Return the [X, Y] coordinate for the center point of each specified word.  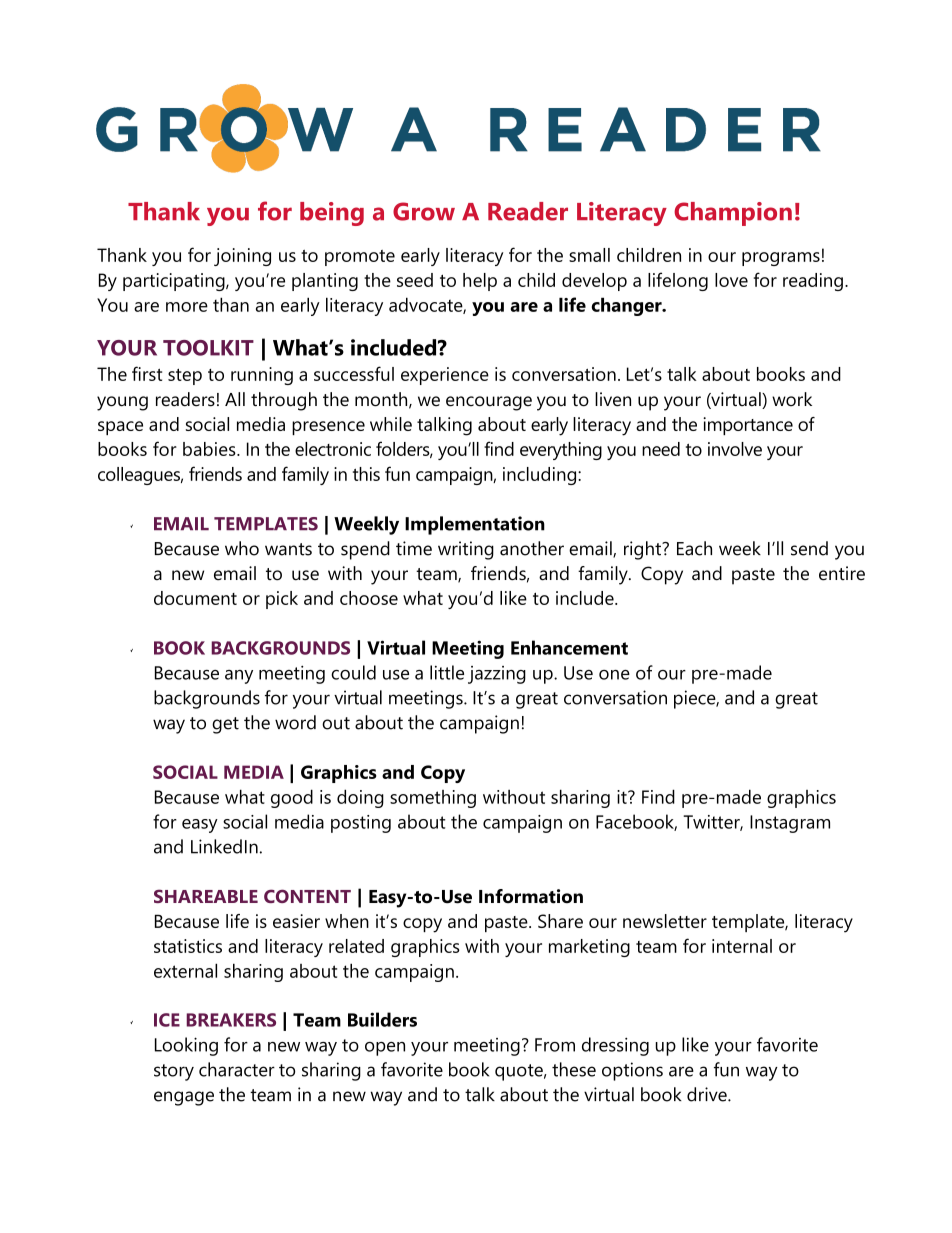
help [480, 282]
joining [242, 257]
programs [781, 259]
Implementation [475, 525]
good [292, 798]
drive [708, 1094]
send [809, 548]
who [242, 548]
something [433, 799]
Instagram [790, 824]
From [555, 1045]
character [237, 1069]
